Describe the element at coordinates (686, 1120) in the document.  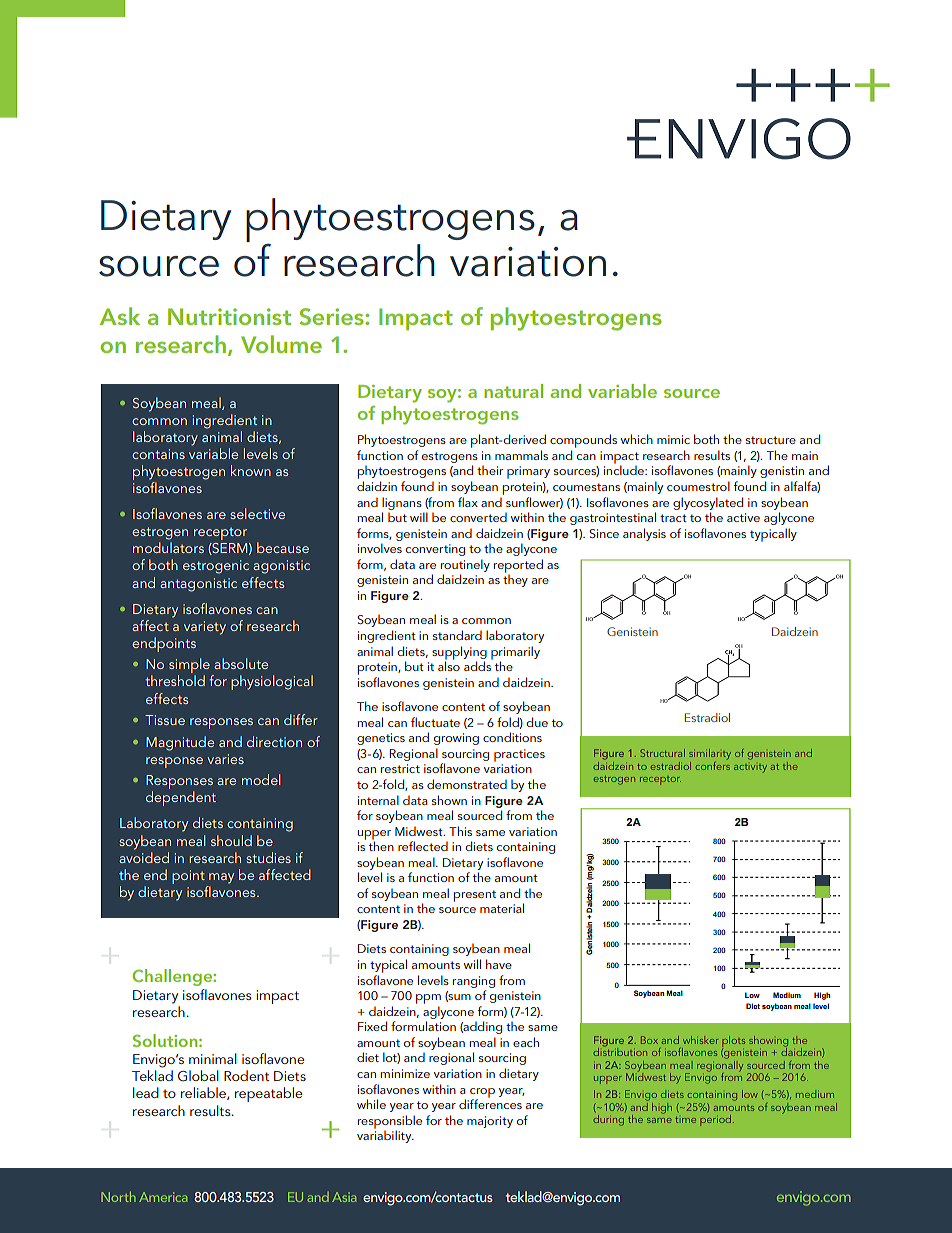
I see `time` at that location.
